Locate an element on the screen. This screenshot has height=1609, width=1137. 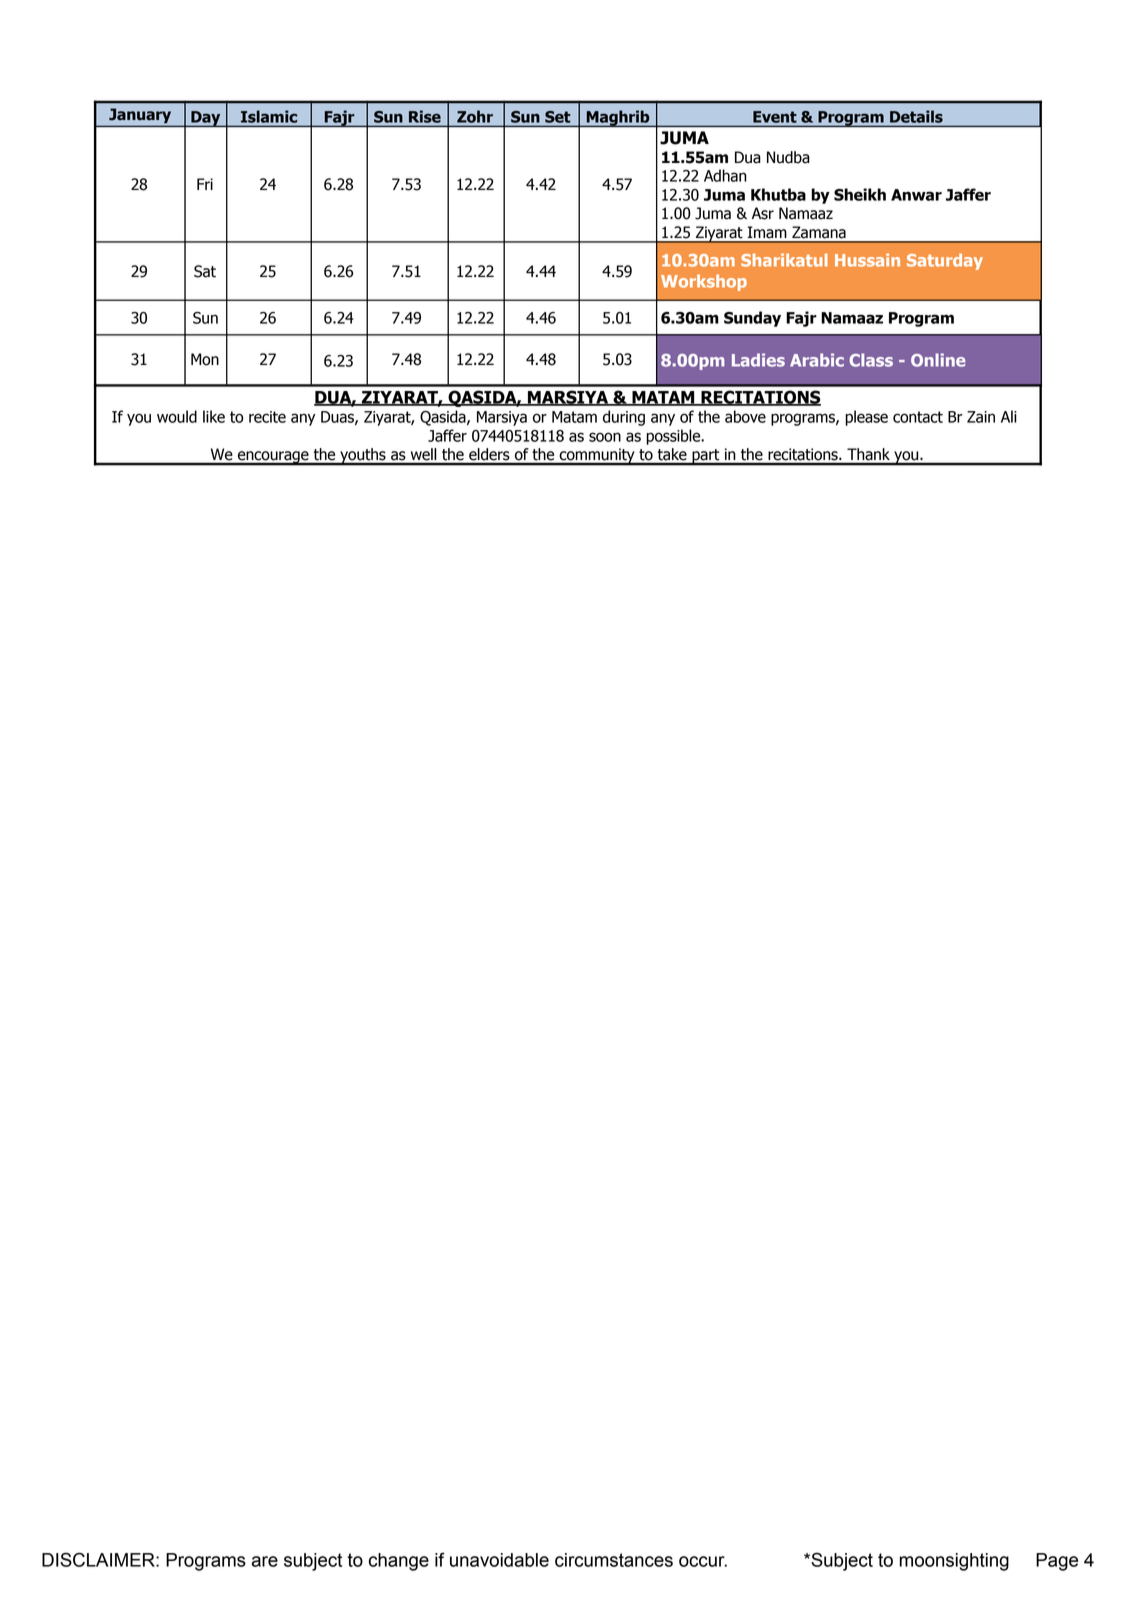
during is located at coordinates (624, 418).
